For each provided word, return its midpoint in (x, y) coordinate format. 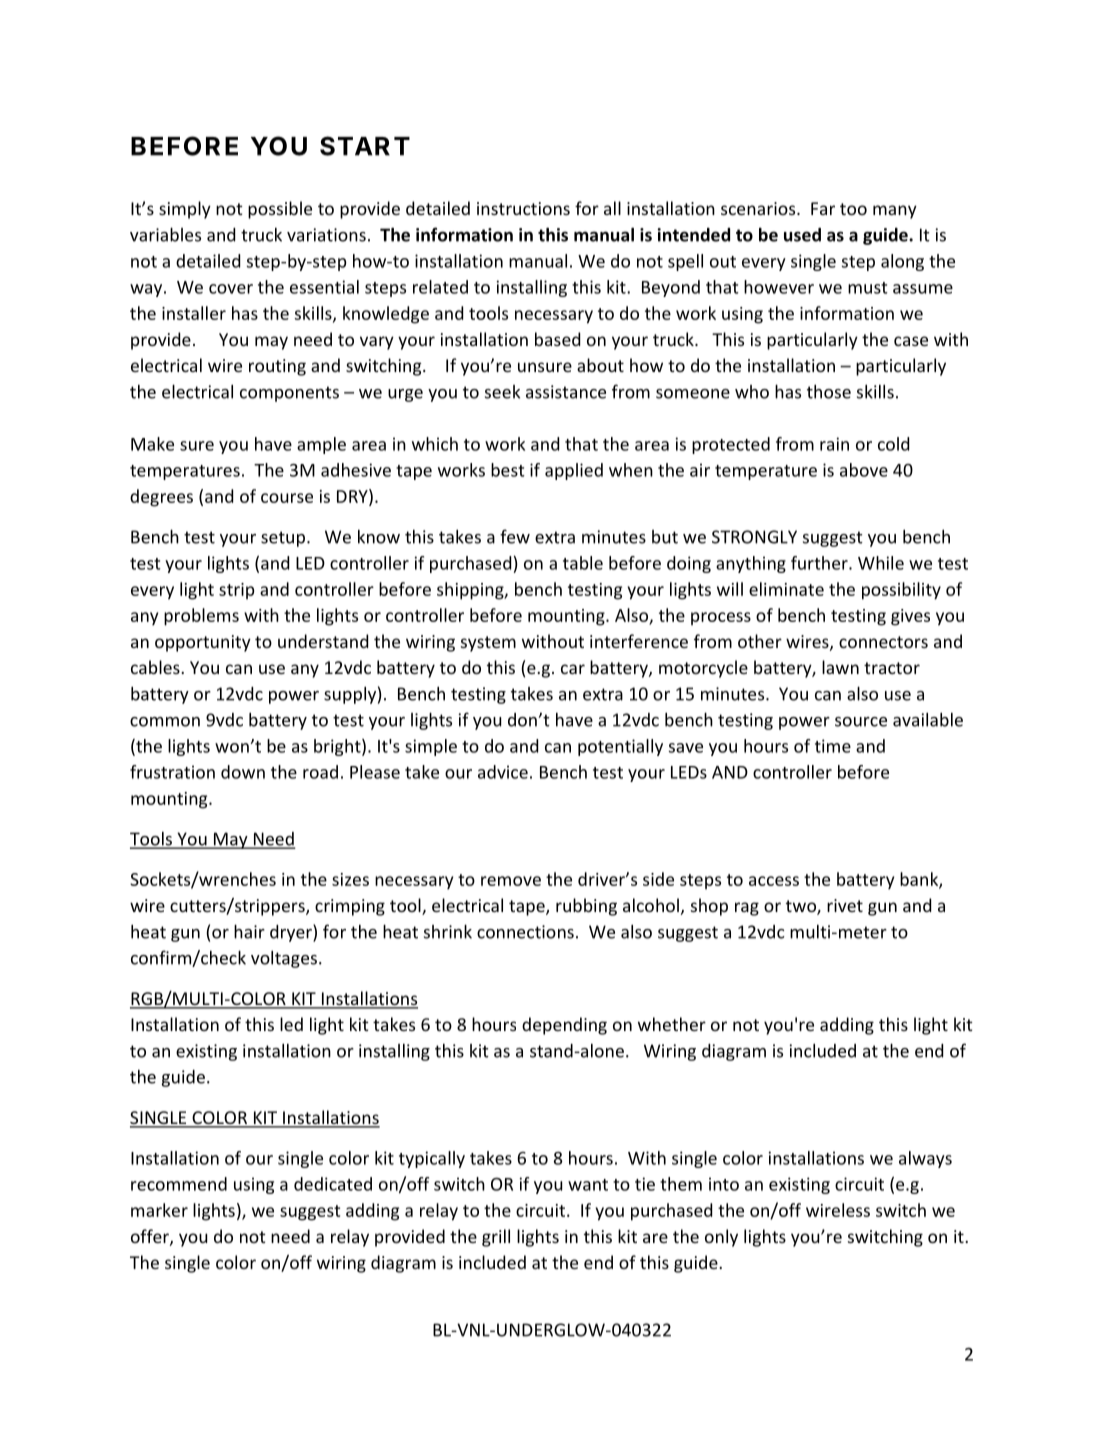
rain (834, 444)
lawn (840, 667)
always (925, 1159)
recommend (179, 1184)
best (508, 470)
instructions (523, 208)
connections (525, 932)
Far (823, 208)
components (289, 394)
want (588, 1185)
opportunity (203, 643)
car (573, 669)
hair (249, 931)
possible (280, 210)
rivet (845, 905)
